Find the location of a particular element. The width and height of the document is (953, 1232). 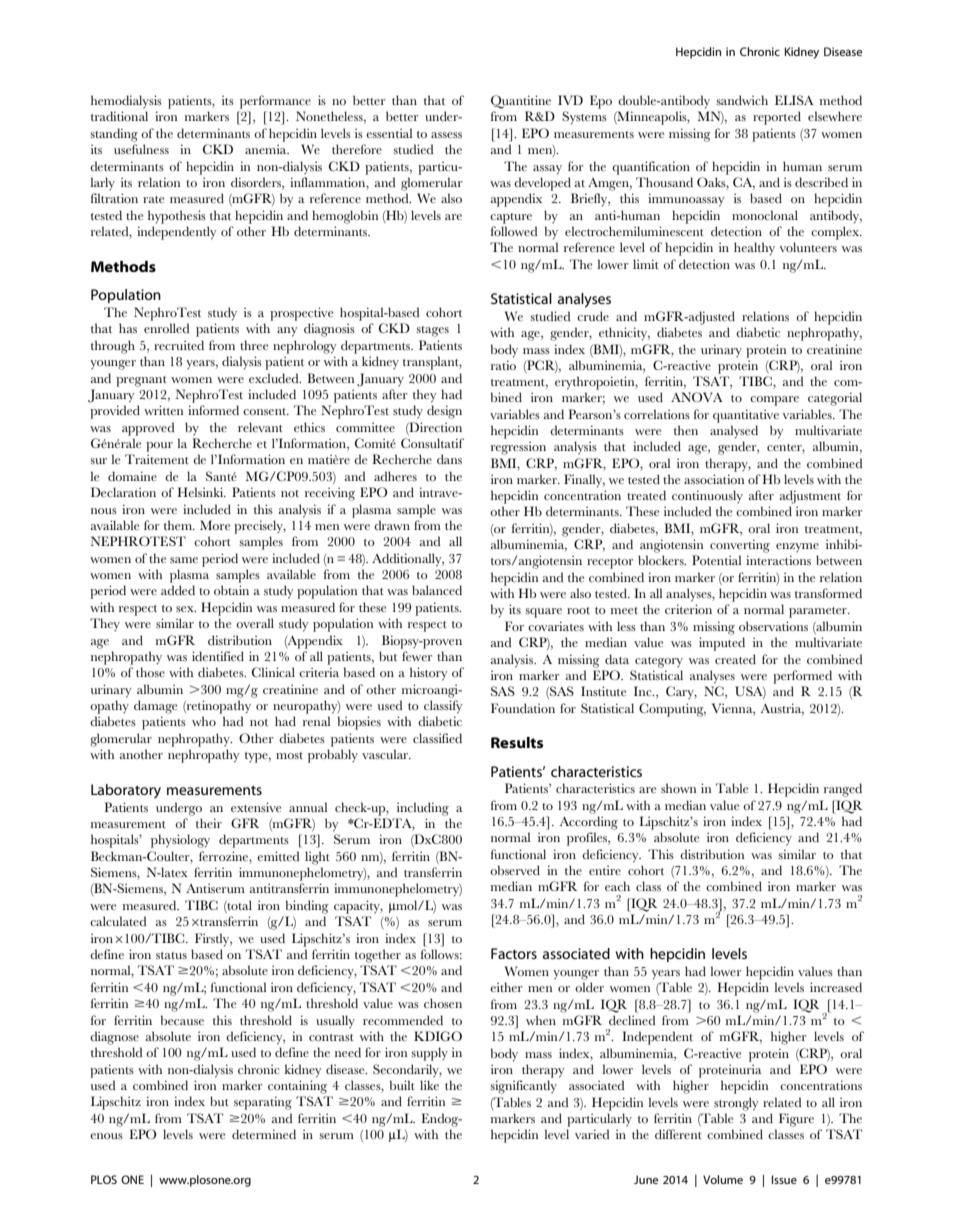

usefulness is located at coordinates (141, 149).
